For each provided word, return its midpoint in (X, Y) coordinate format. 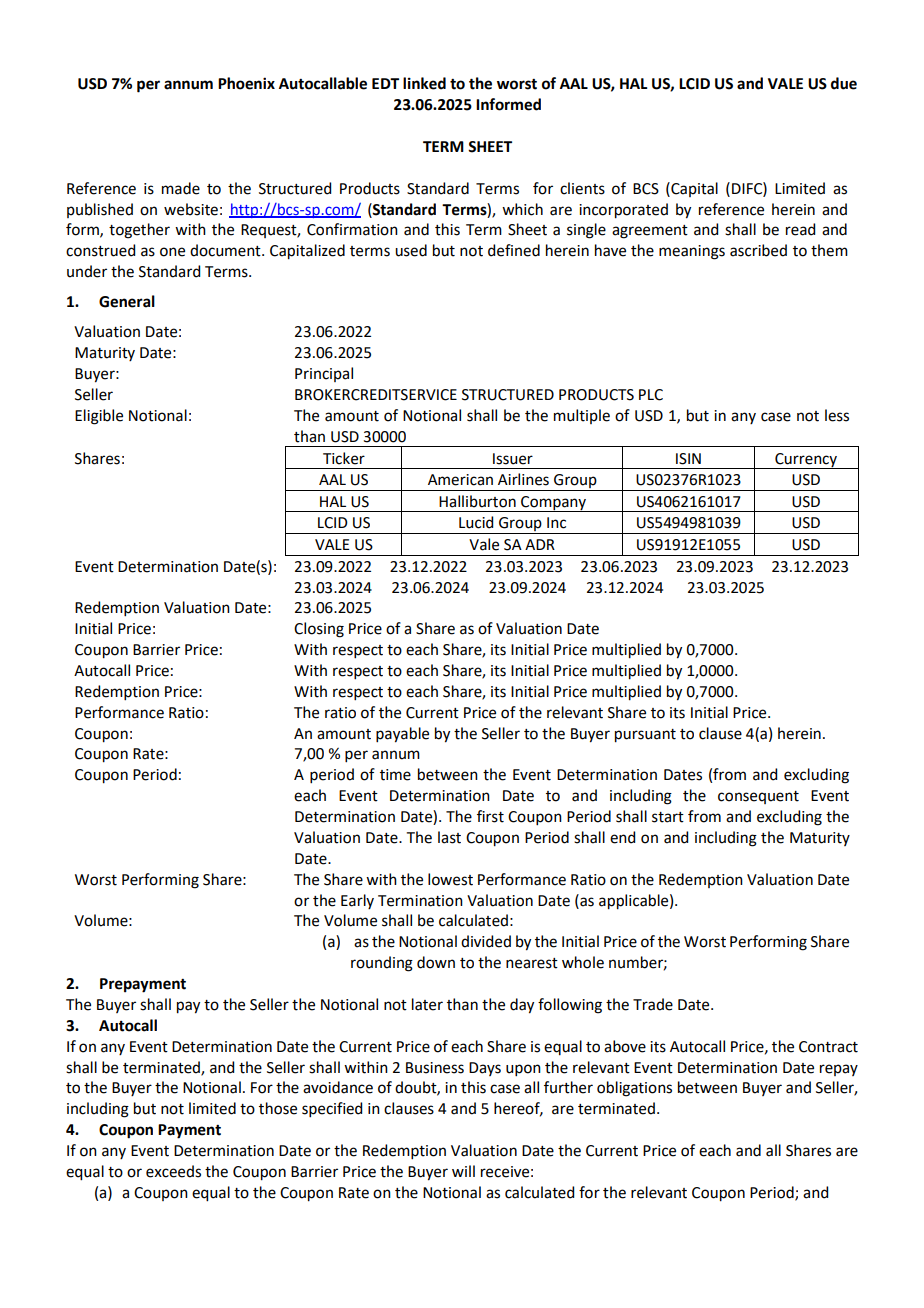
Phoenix (246, 83)
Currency (806, 461)
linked (424, 83)
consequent (758, 797)
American (460, 480)
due (844, 83)
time (395, 775)
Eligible (99, 417)
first (490, 816)
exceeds (173, 1171)
